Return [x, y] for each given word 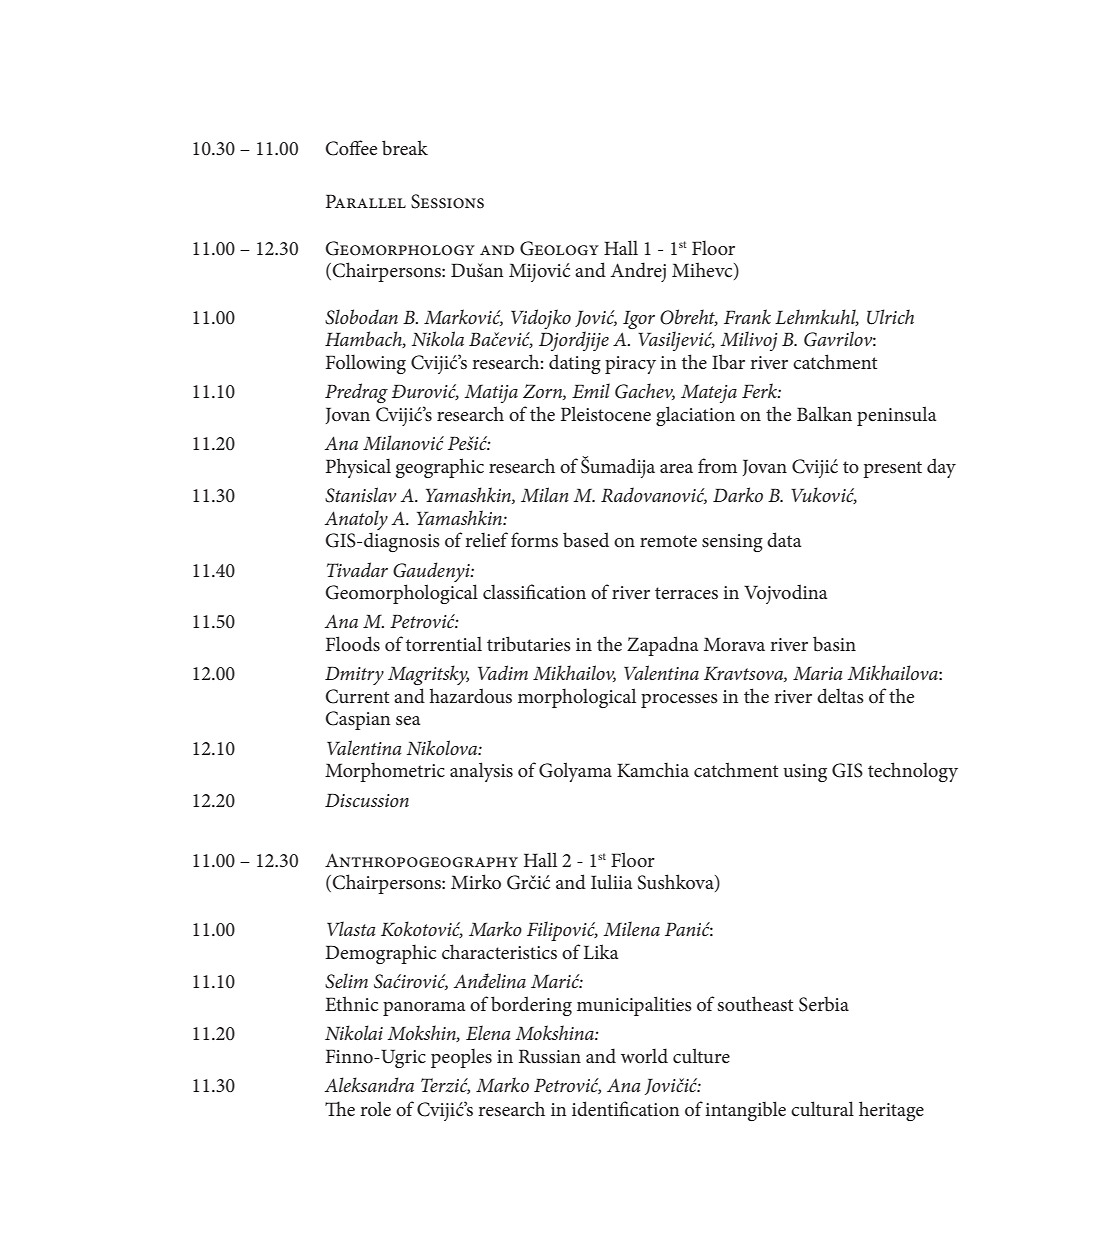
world [644, 1056]
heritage [891, 1111]
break [405, 148]
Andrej [638, 272]
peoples [461, 1058]
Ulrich [890, 317]
